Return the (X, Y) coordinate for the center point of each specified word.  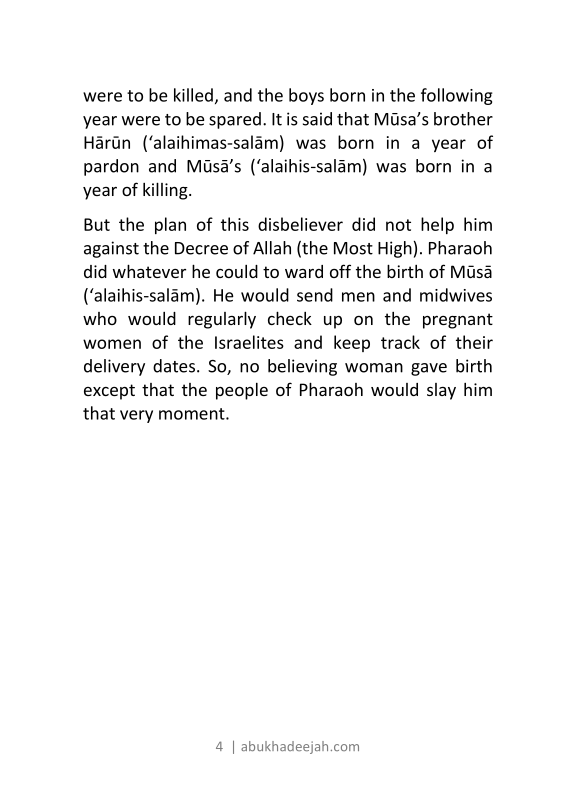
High (395, 249)
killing (166, 191)
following (457, 96)
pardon (111, 167)
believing (302, 367)
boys (306, 96)
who (100, 318)
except (109, 392)
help (437, 225)
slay (441, 391)
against (111, 249)
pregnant (458, 321)
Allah (272, 248)
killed (193, 95)
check (290, 318)
